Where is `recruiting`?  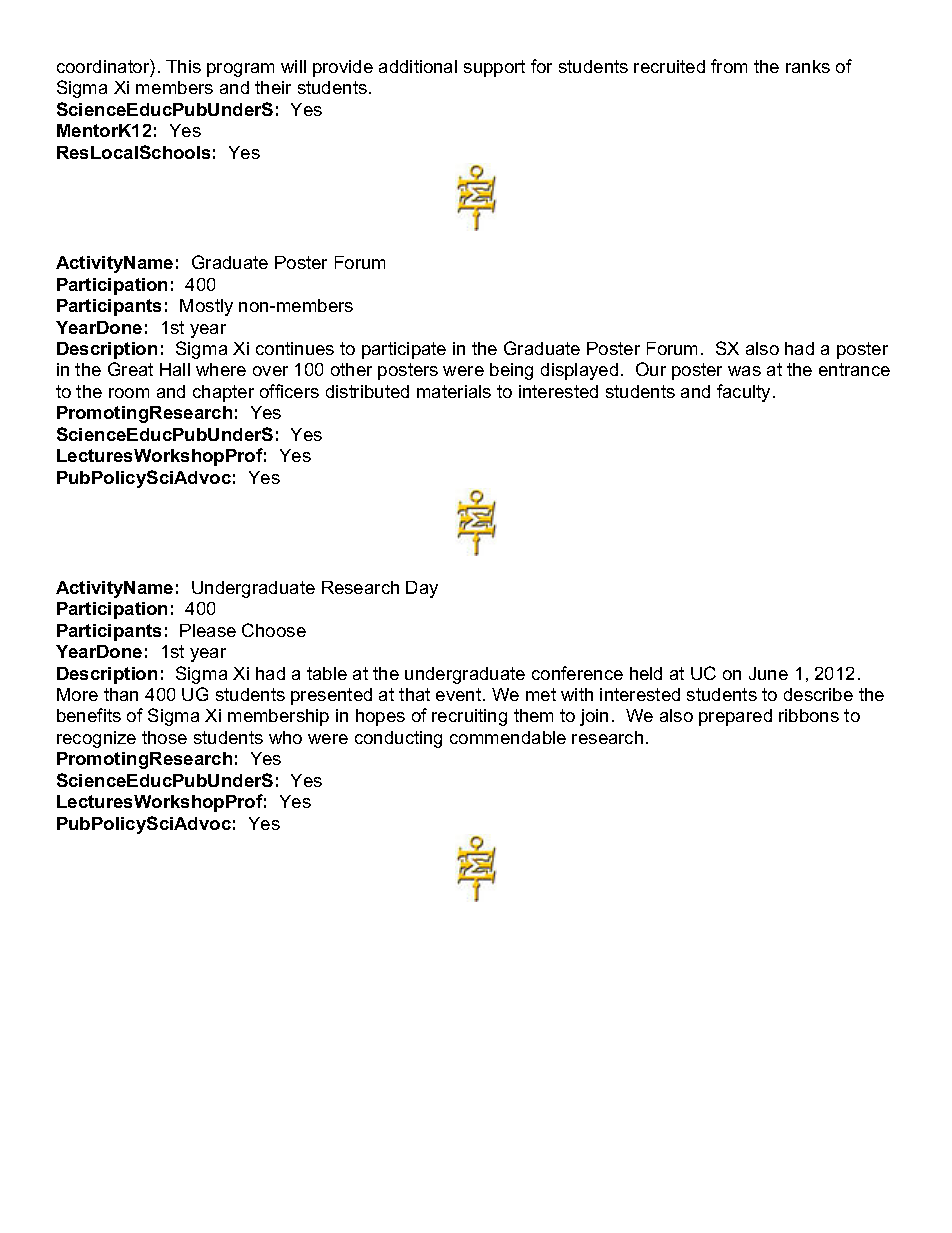 recruiting is located at coordinates (469, 717).
